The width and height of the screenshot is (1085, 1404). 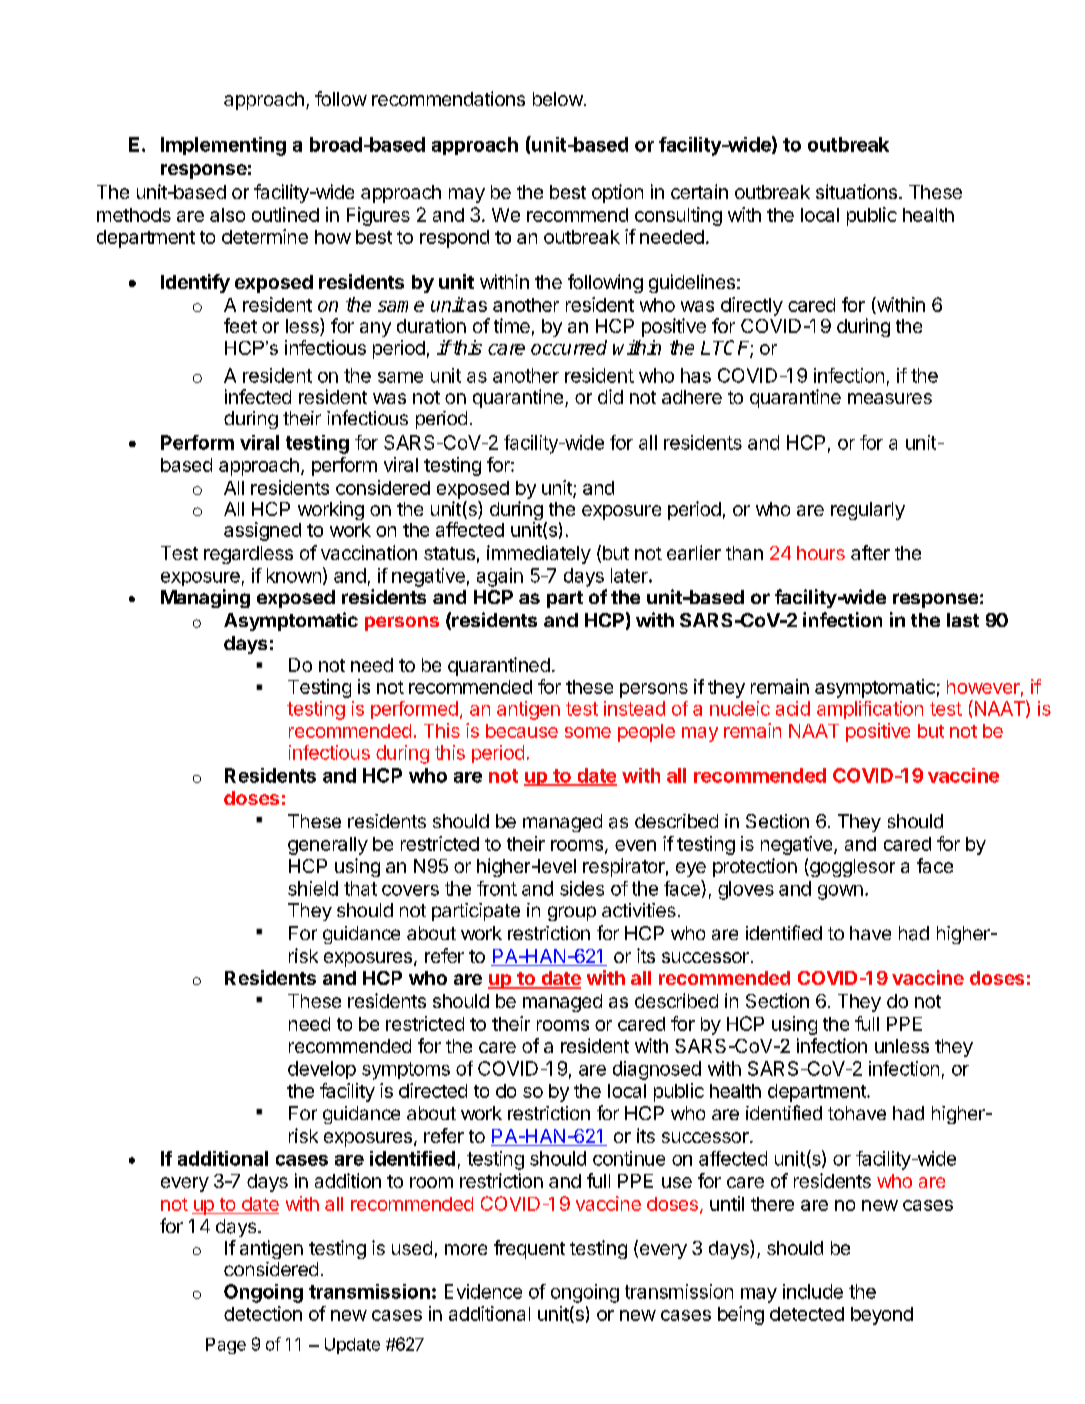 What do you see at coordinates (572, 913) in the screenshot?
I see `group` at bounding box center [572, 913].
